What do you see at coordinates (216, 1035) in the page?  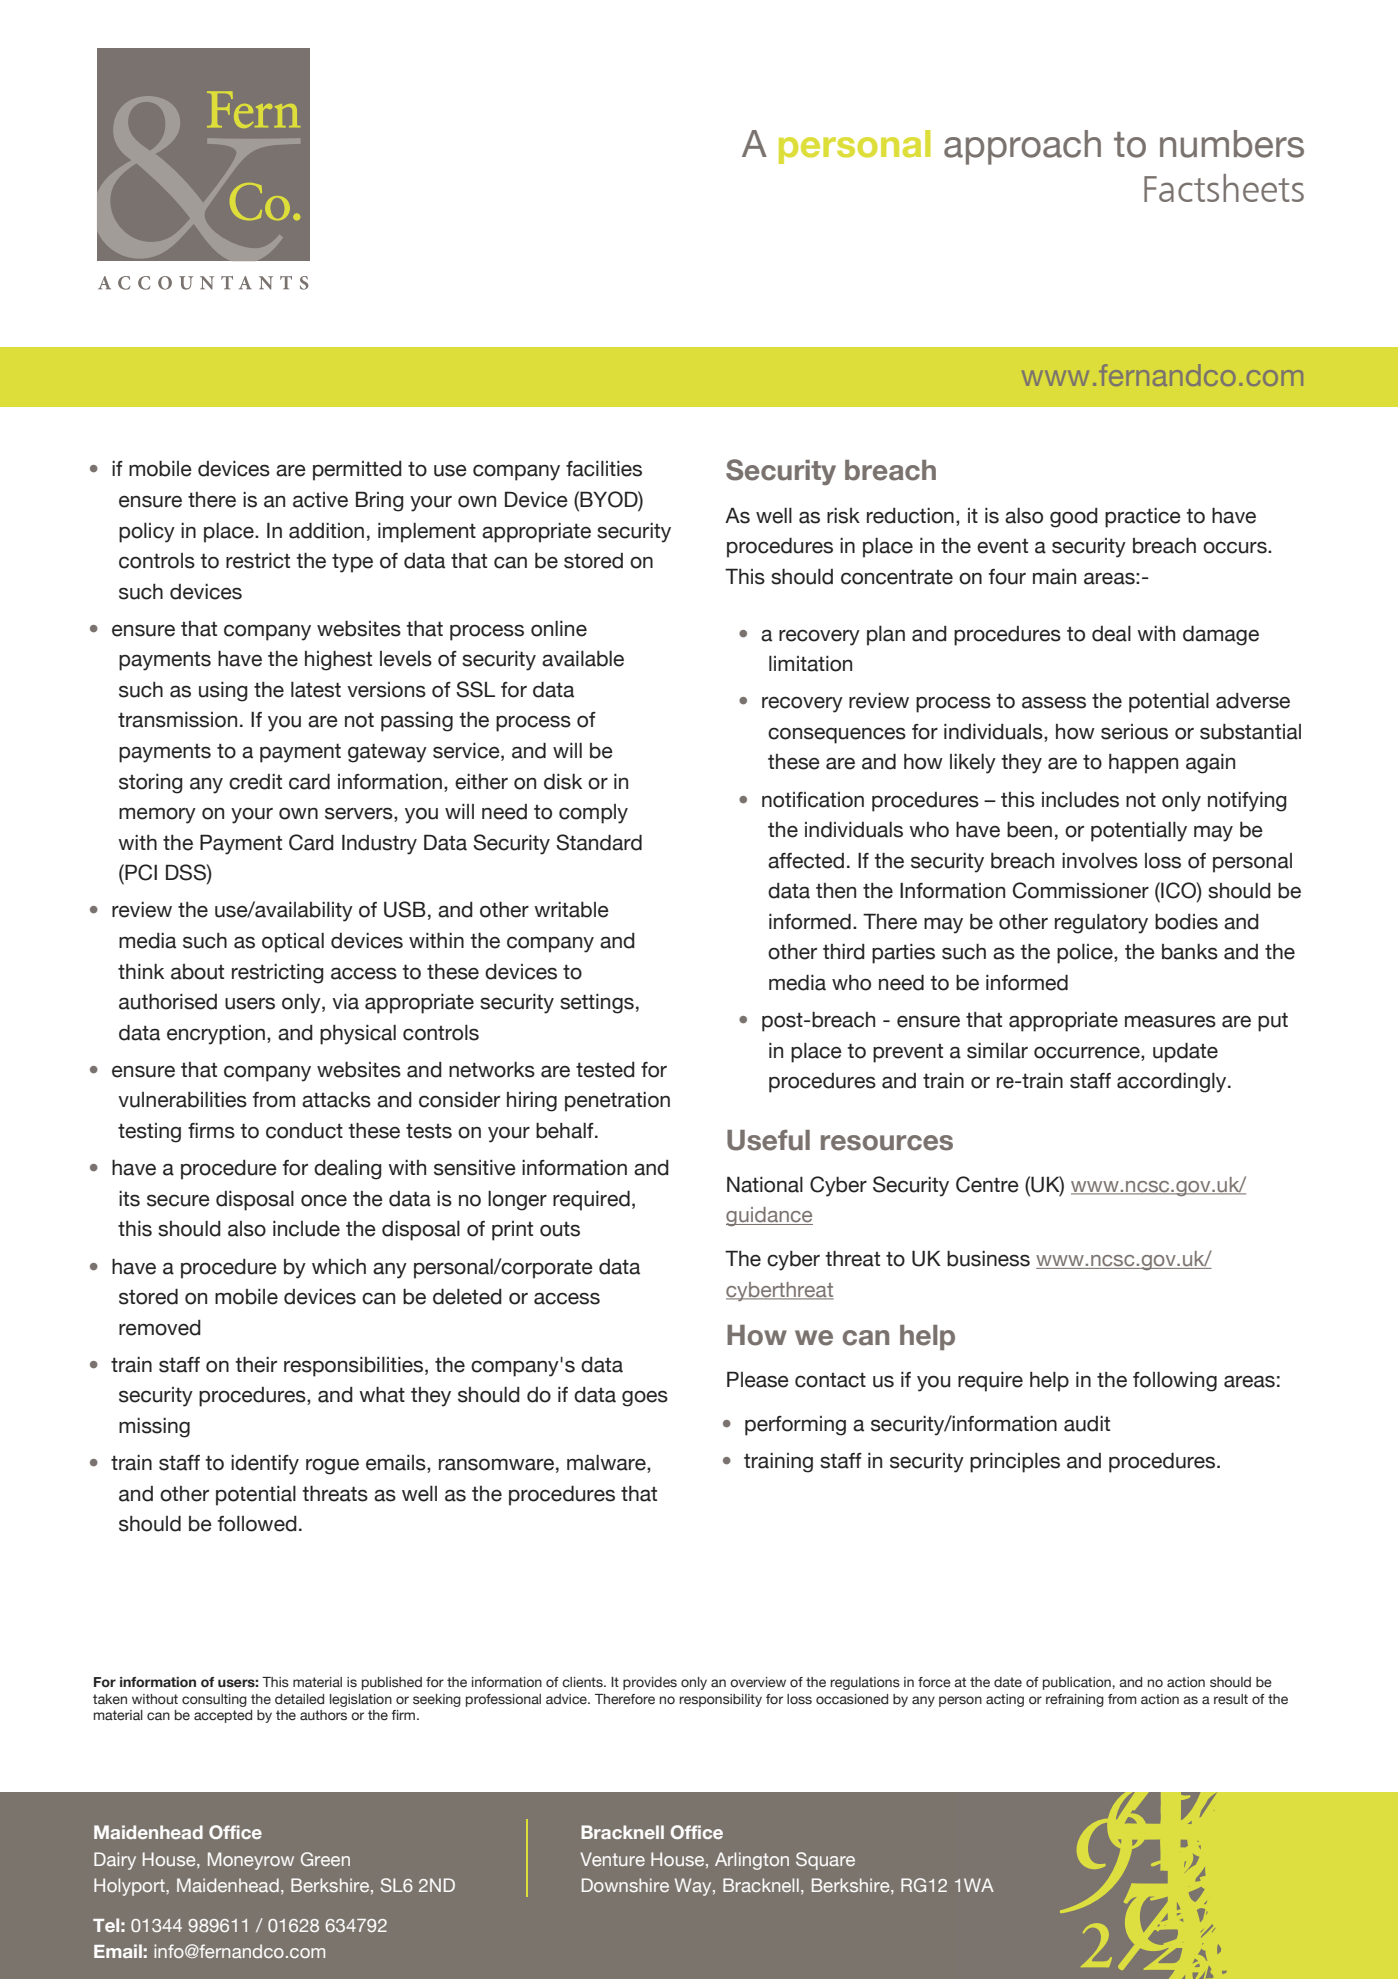 I see `encryption` at bounding box center [216, 1035].
